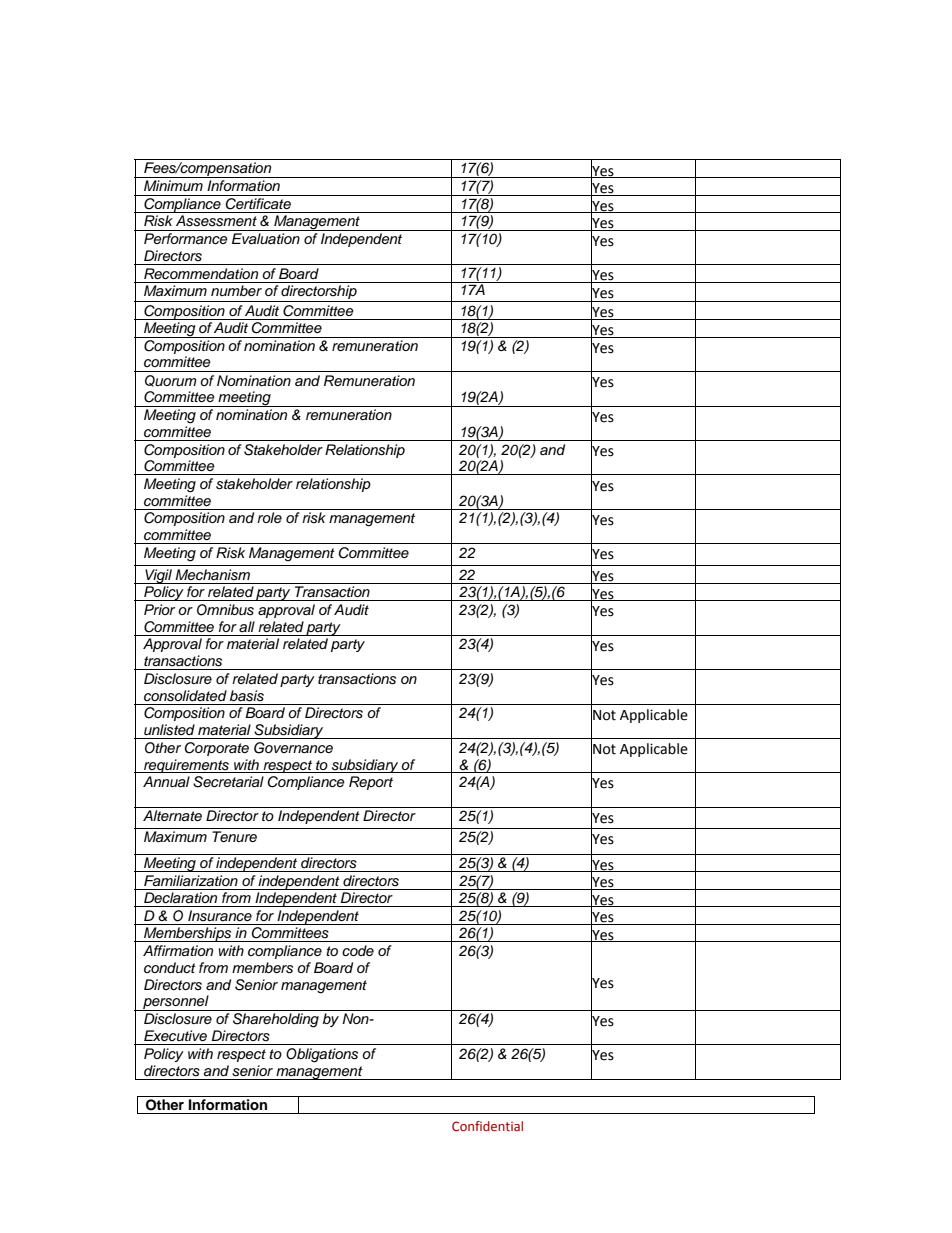 This document has height=1233, width=952. I want to click on Evaluation, so click(266, 239).
